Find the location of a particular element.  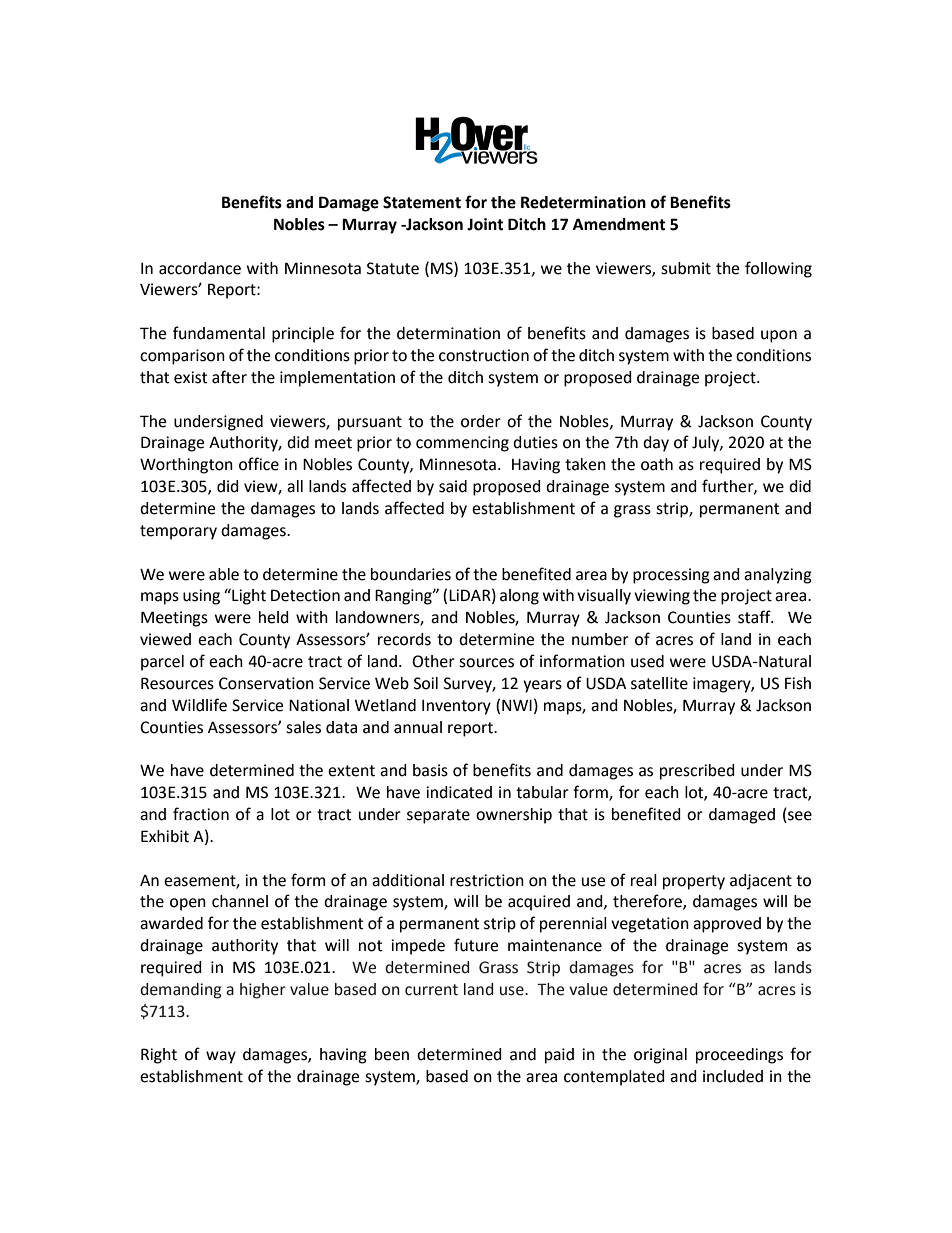

way is located at coordinates (221, 1057).
